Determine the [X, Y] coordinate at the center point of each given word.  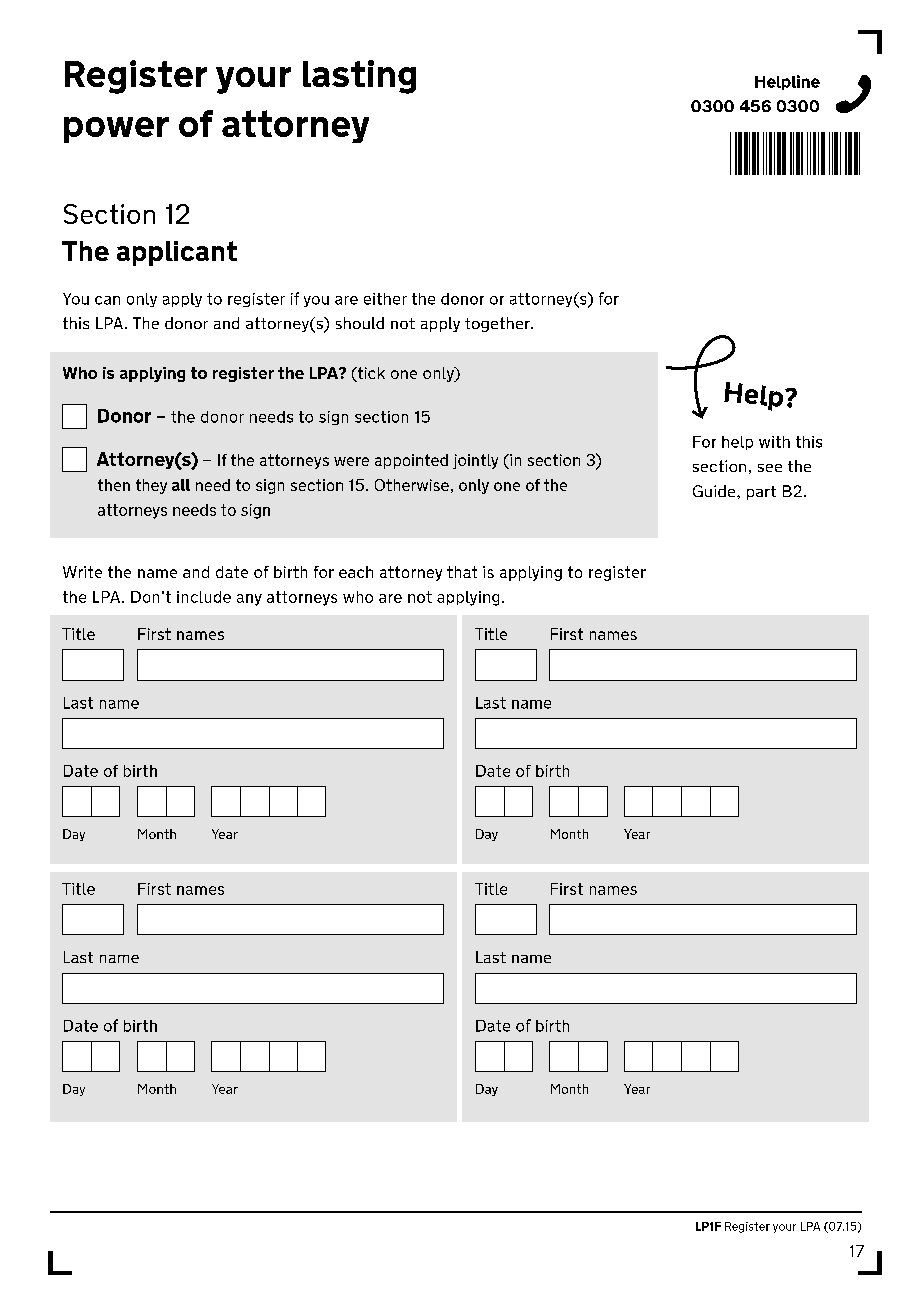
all [181, 485]
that [462, 572]
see [770, 468]
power [116, 130]
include [204, 597]
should [360, 323]
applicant [177, 253]
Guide [715, 491]
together [498, 324]
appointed [411, 461]
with [774, 442]
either [385, 299]
